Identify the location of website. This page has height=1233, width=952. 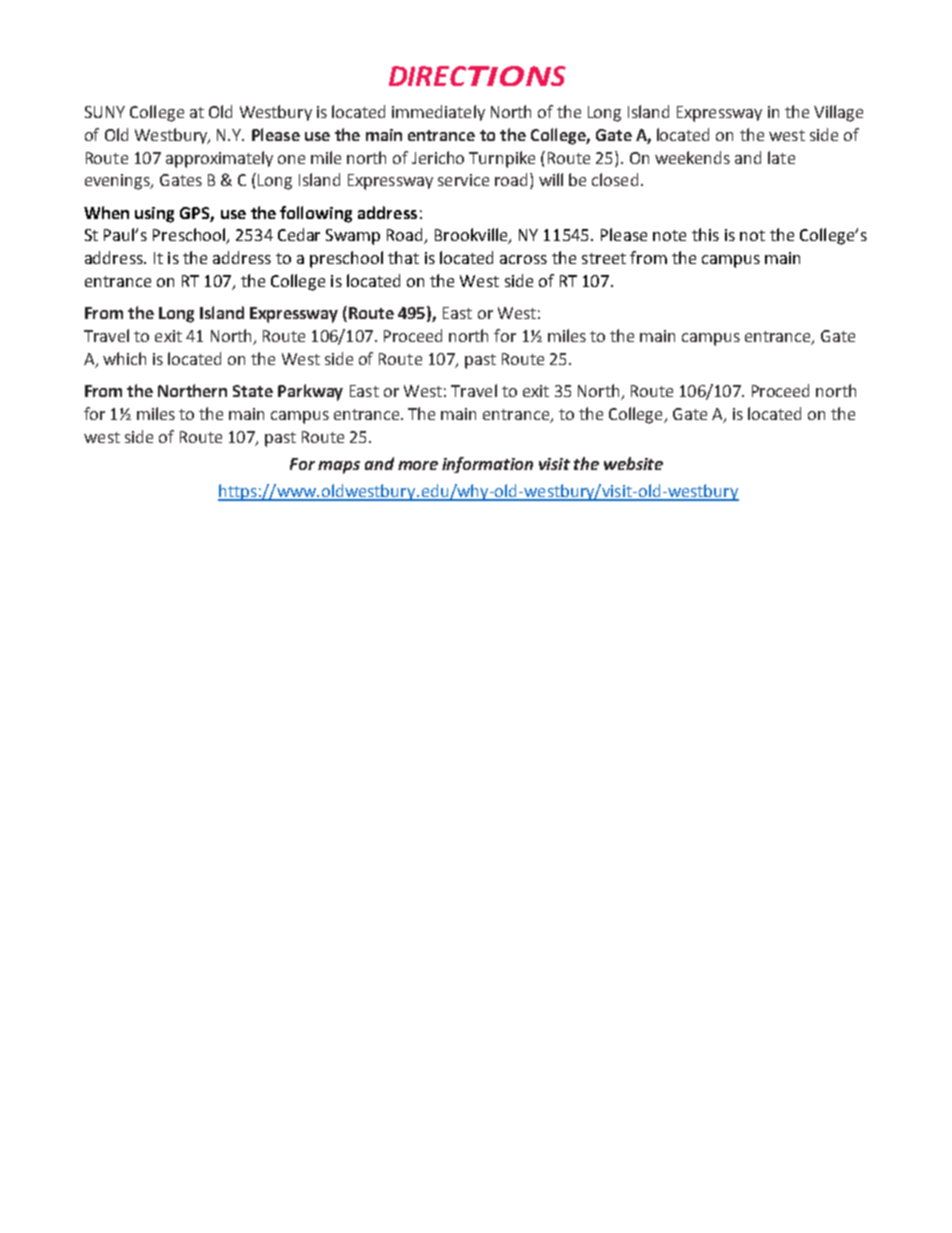
(633, 463).
